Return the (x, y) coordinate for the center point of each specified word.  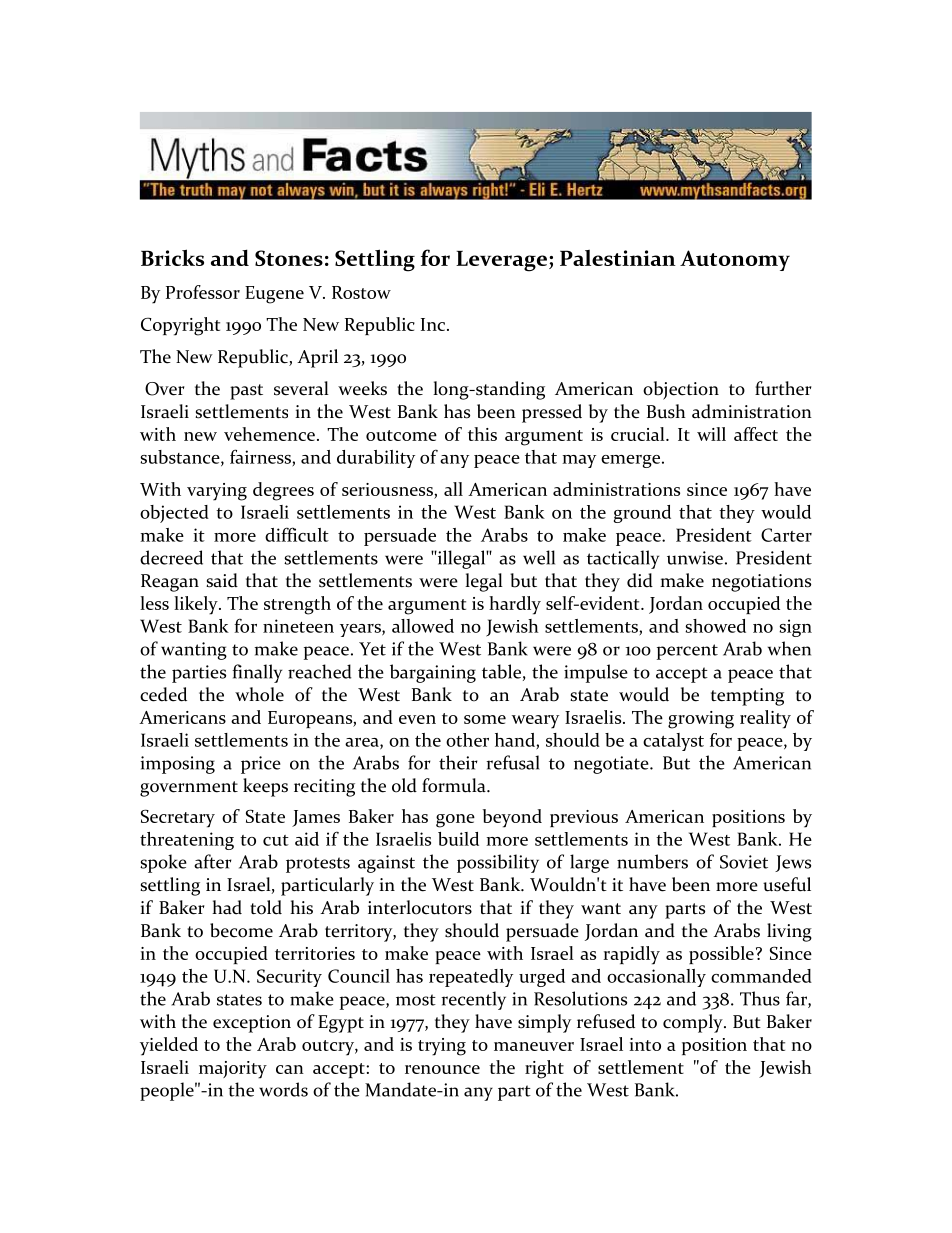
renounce (442, 1069)
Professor (203, 292)
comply (694, 1023)
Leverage (501, 261)
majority (233, 1070)
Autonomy (735, 260)
